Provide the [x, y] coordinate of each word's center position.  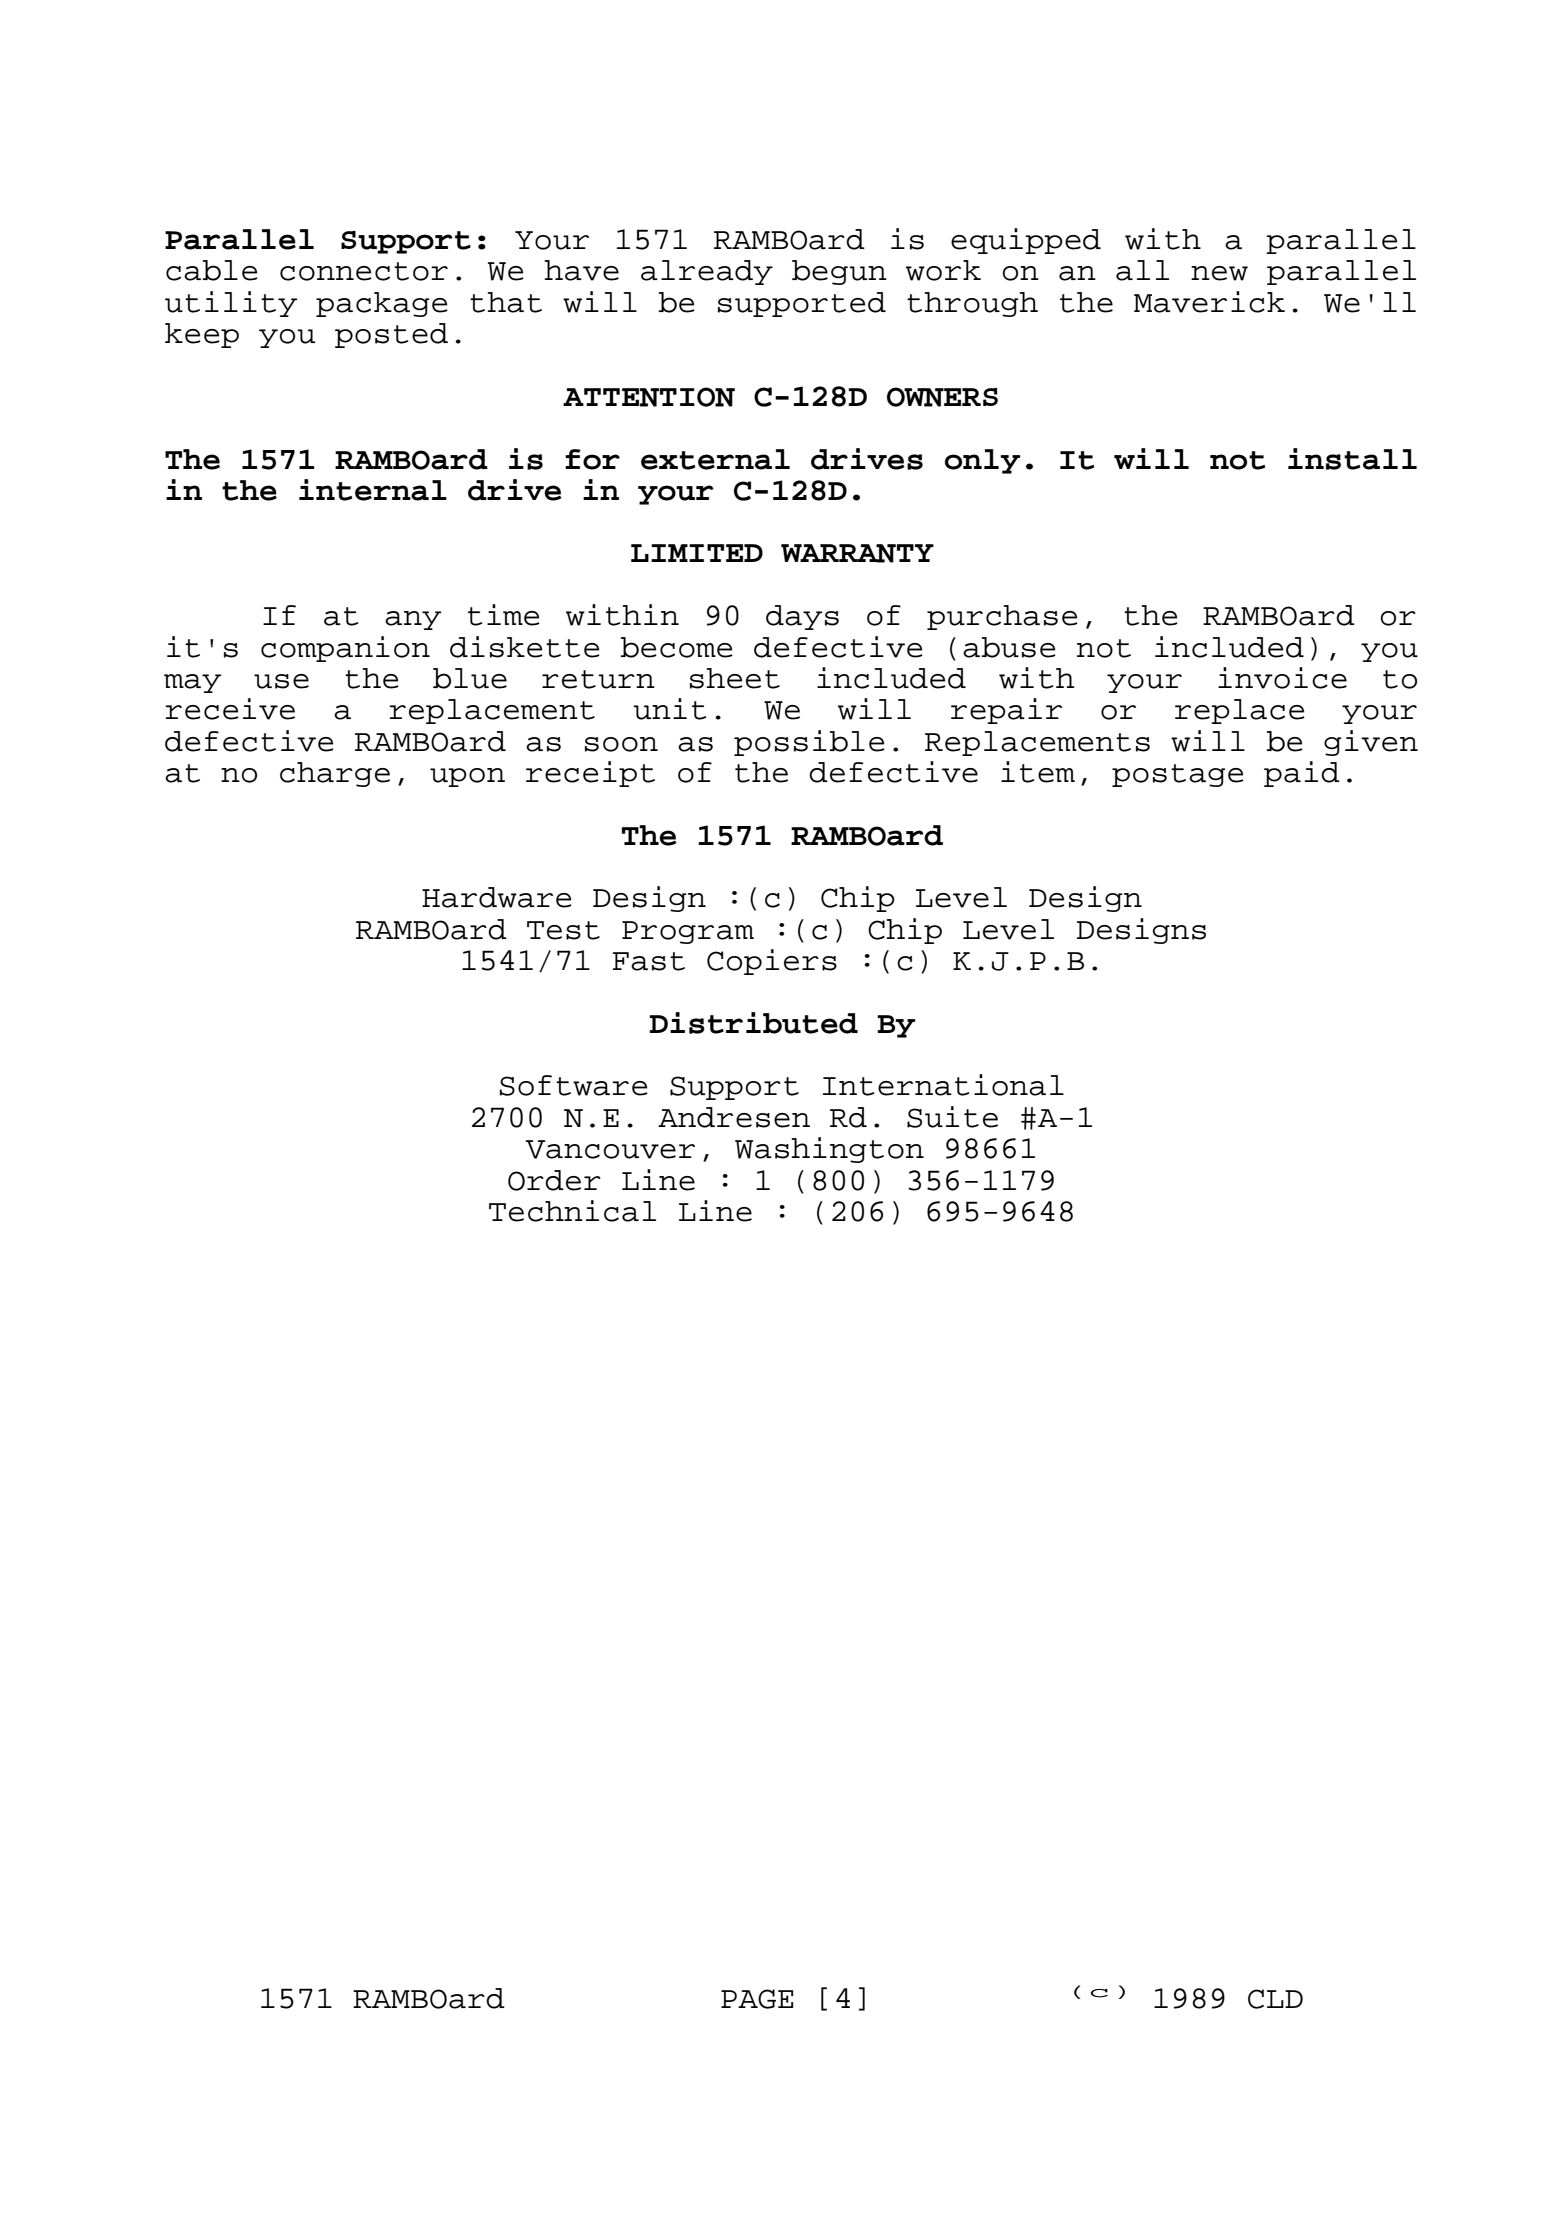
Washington [829, 1150]
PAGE [757, 1999]
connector [364, 271]
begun [839, 272]
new [1219, 273]
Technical [572, 1211]
